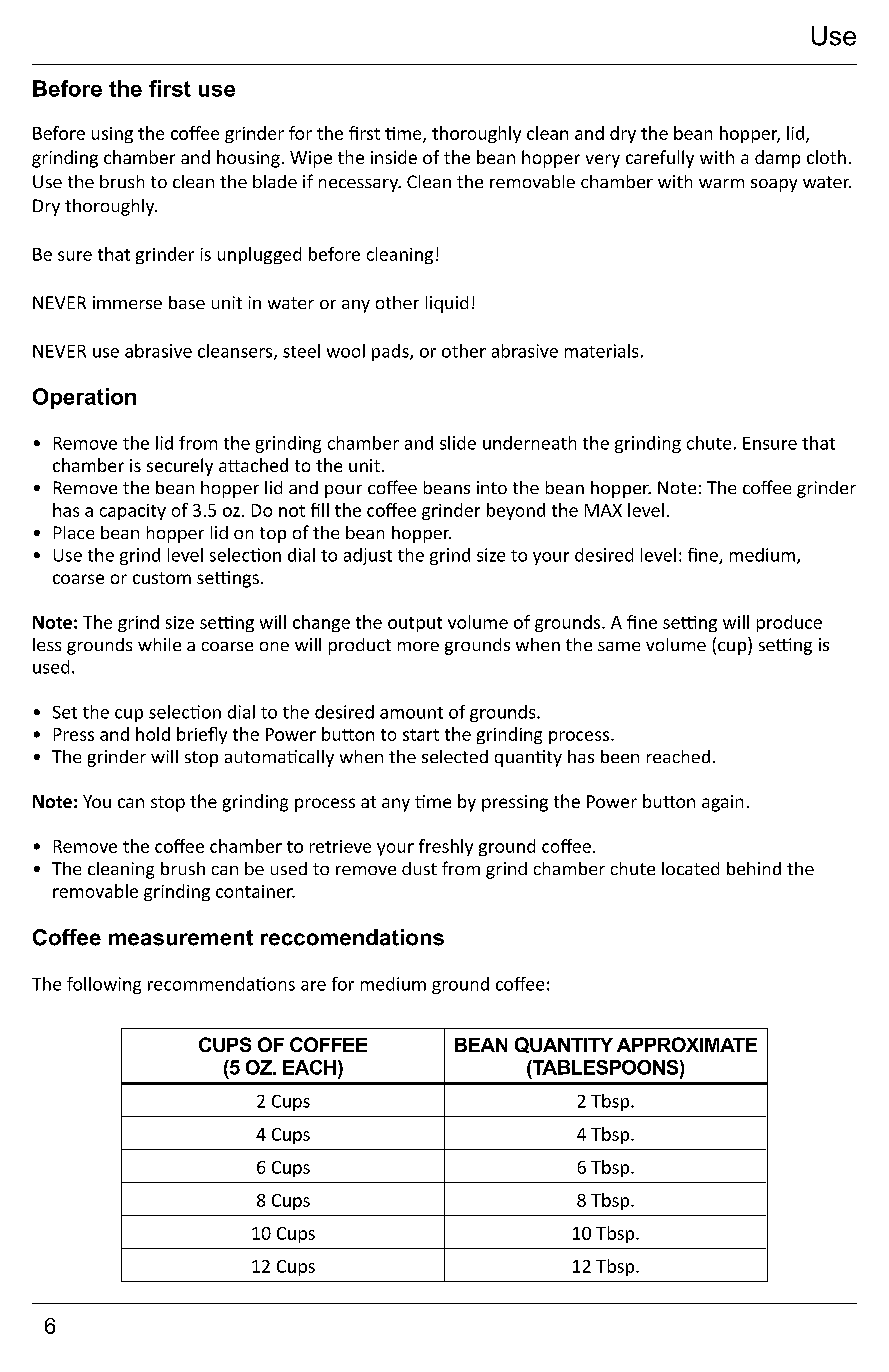  What do you see at coordinates (415, 624) in the screenshot?
I see `output` at bounding box center [415, 624].
